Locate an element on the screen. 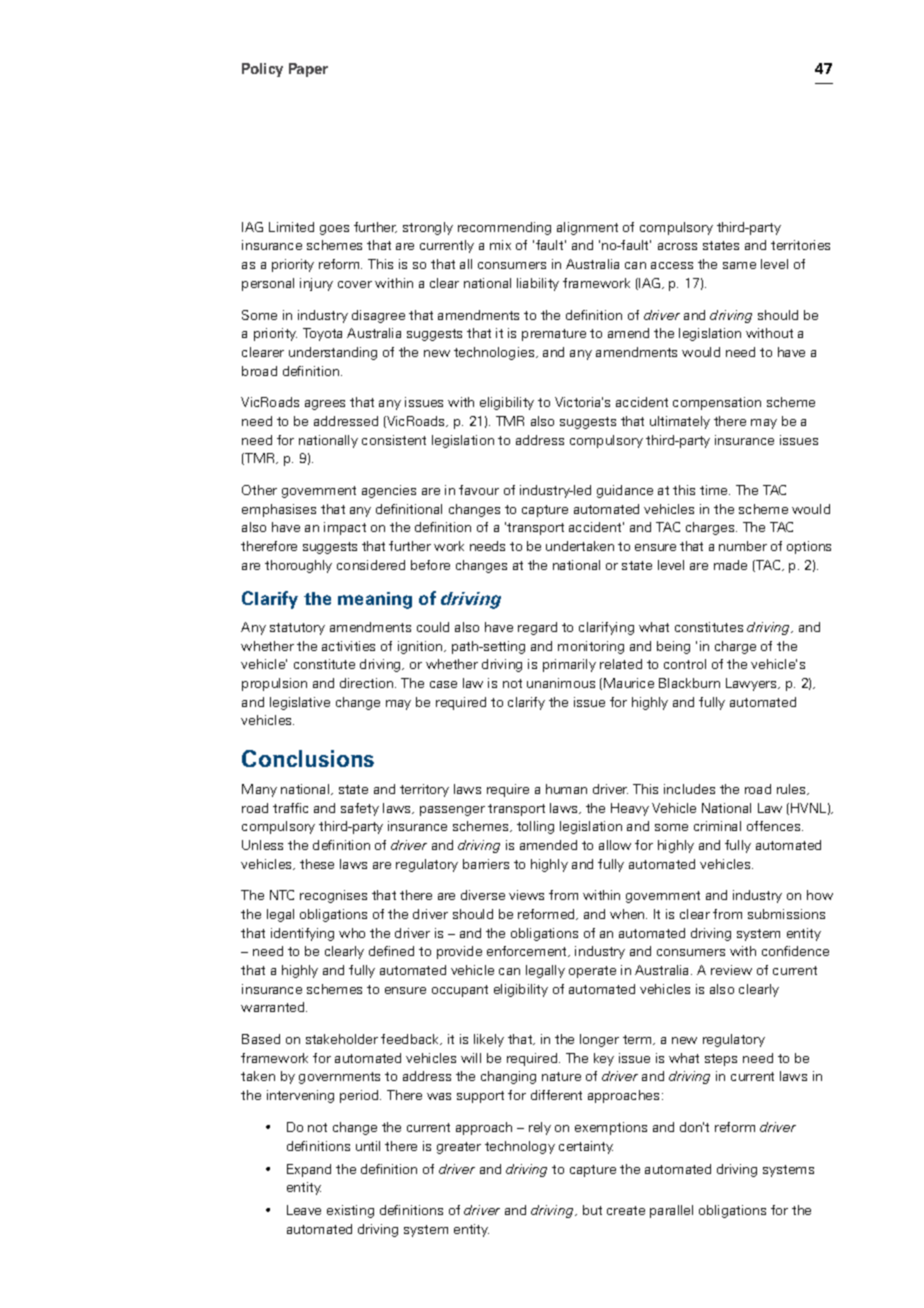 The height and width of the screenshot is (1308, 924). Paper is located at coordinates (308, 70).
